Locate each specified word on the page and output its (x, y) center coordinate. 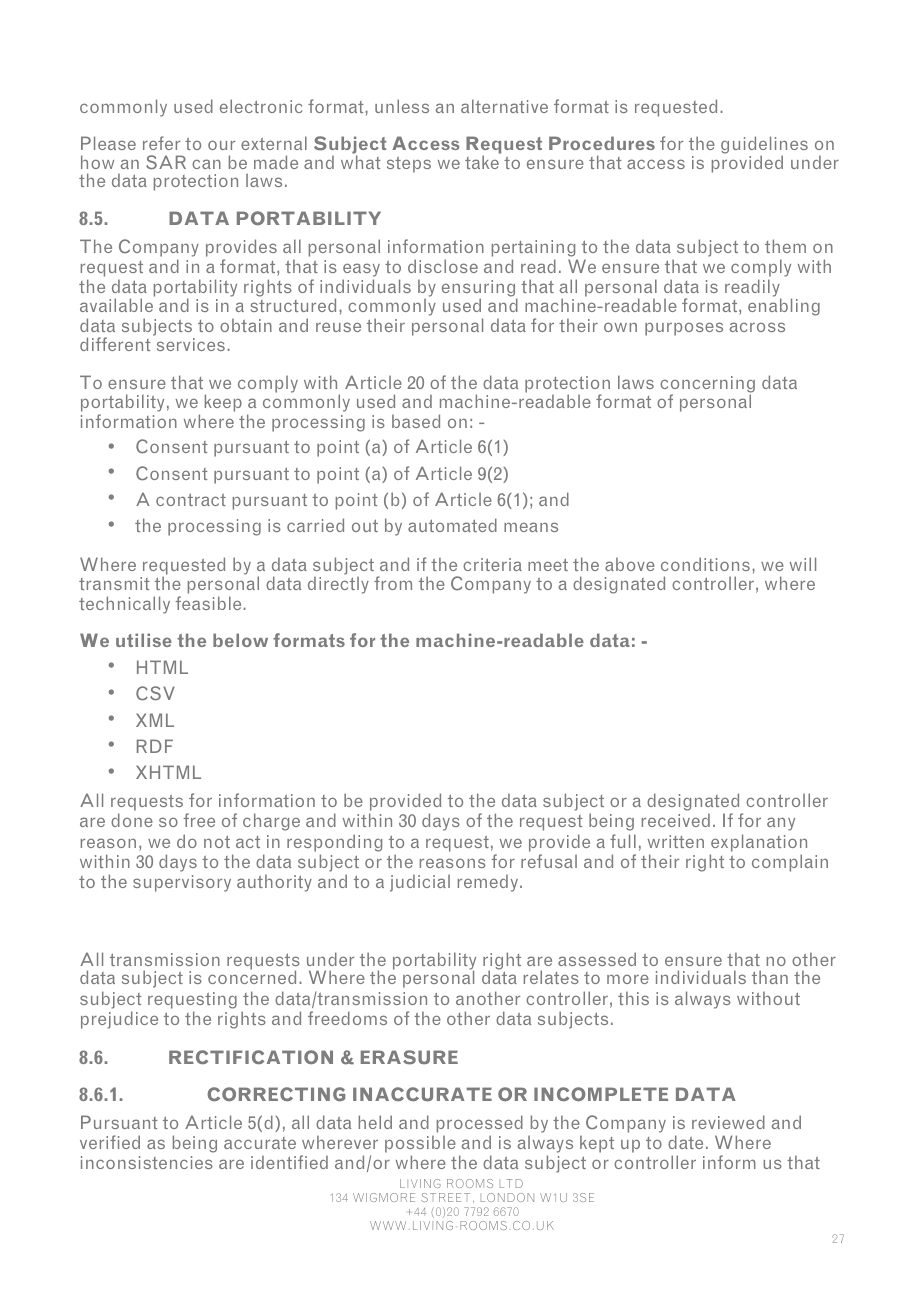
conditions (705, 564)
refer (161, 143)
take (483, 161)
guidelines (764, 146)
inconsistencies (147, 1162)
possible (420, 1146)
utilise (144, 640)
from (393, 583)
